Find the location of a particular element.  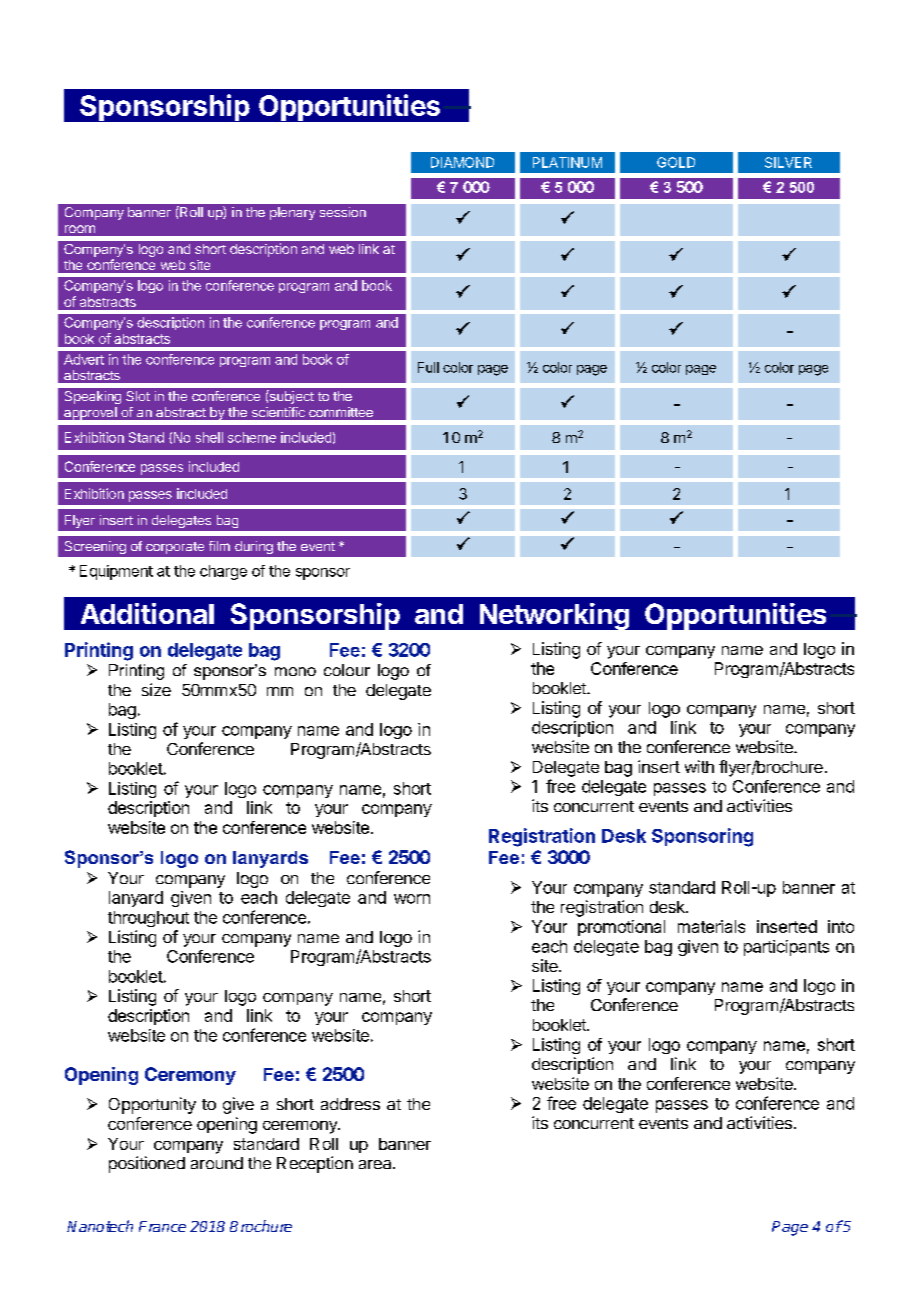

shell is located at coordinates (209, 437).
